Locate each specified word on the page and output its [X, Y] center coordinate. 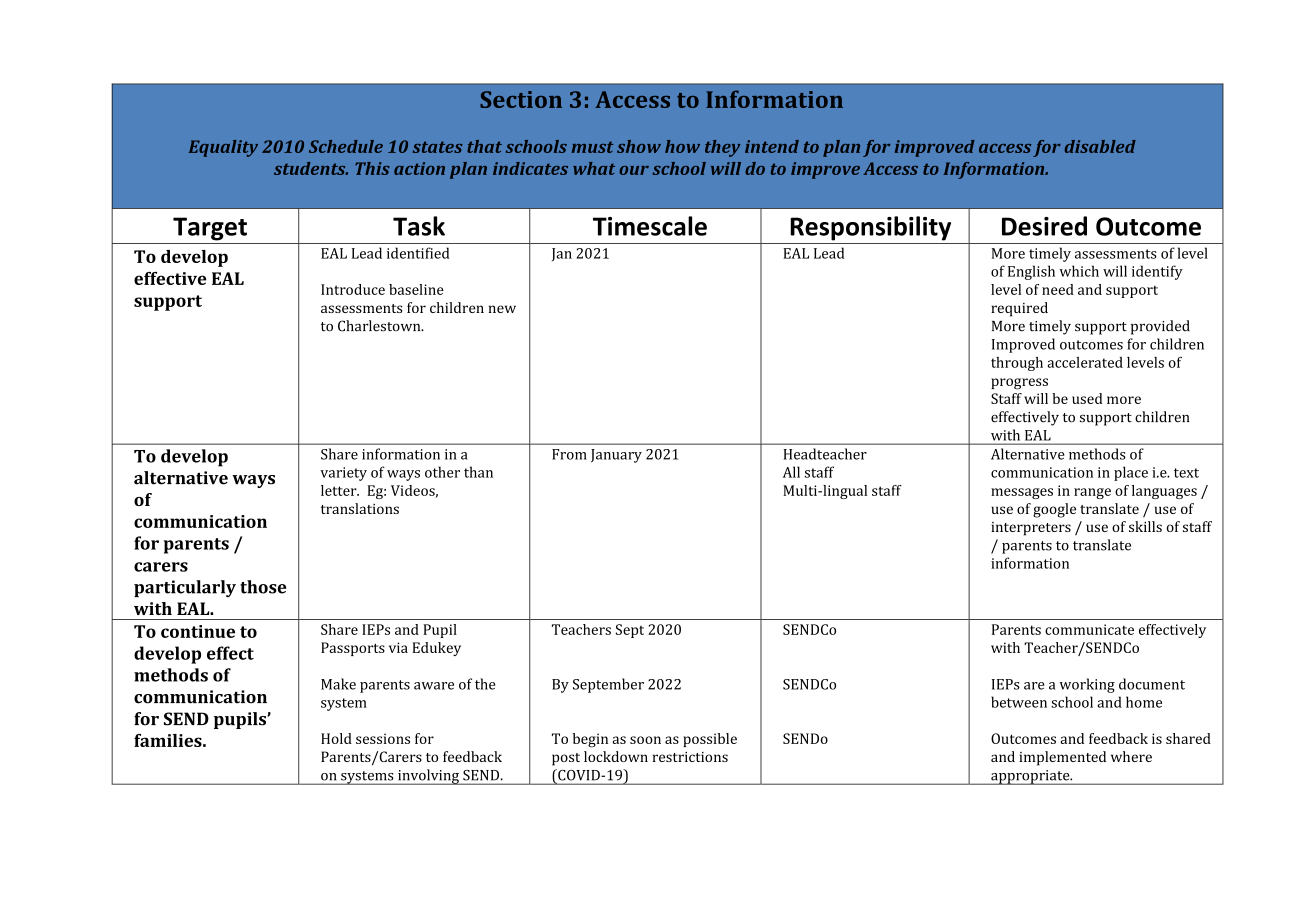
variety [343, 474]
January [616, 456]
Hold [336, 738]
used [1087, 398]
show [639, 146]
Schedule [346, 146]
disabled [1100, 146]
